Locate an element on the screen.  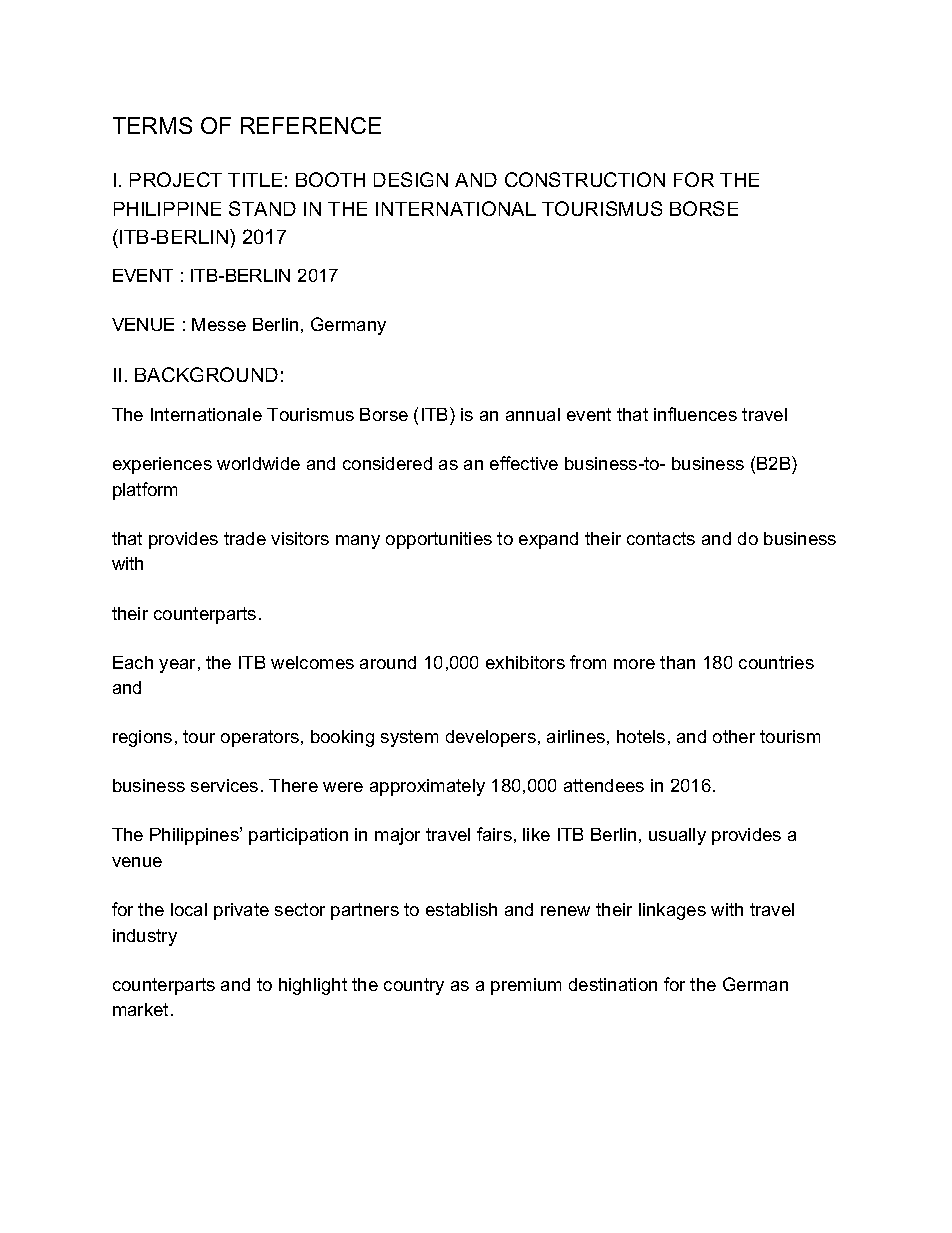
CONSTRUCTION is located at coordinates (585, 179).
